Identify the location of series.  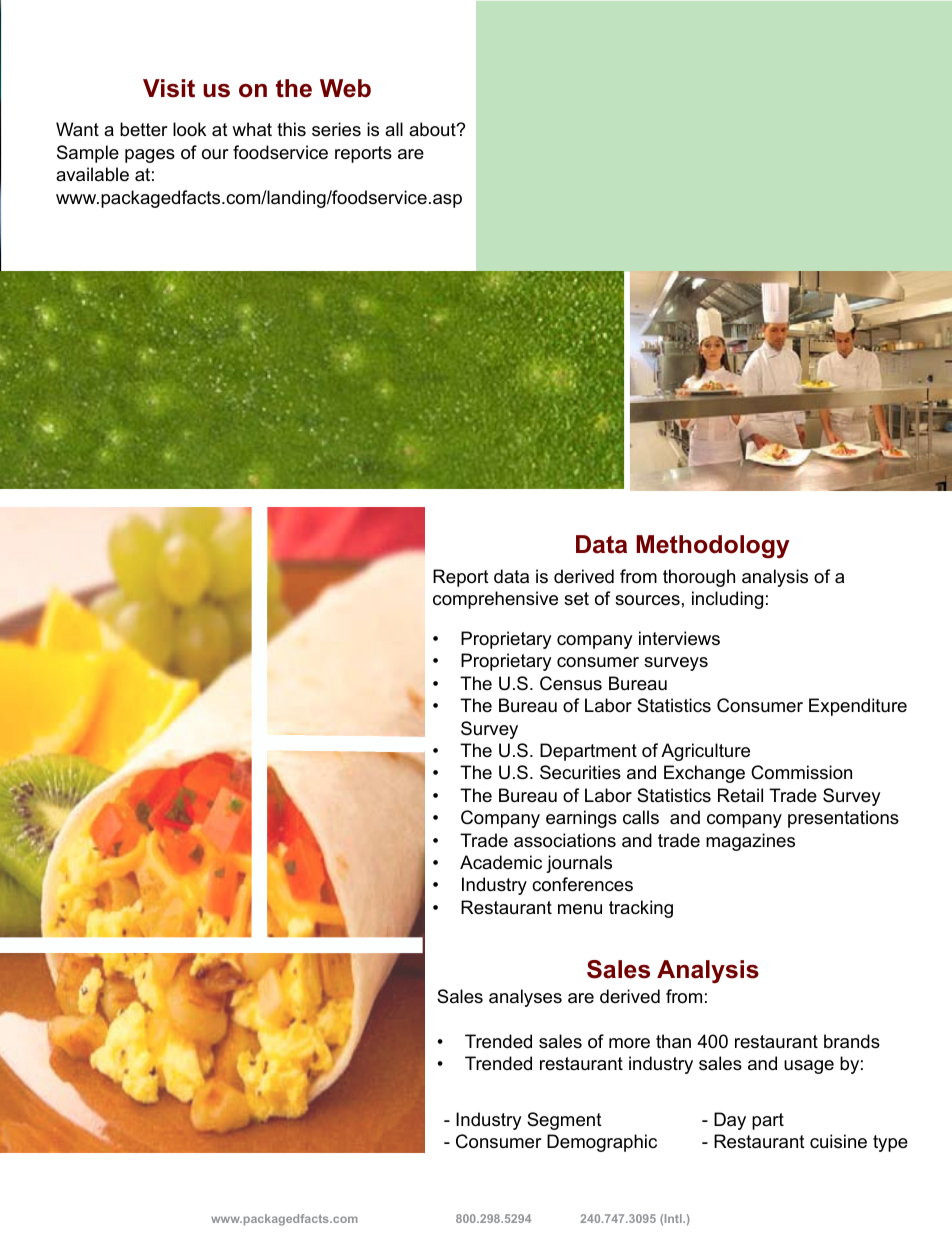
(336, 129).
